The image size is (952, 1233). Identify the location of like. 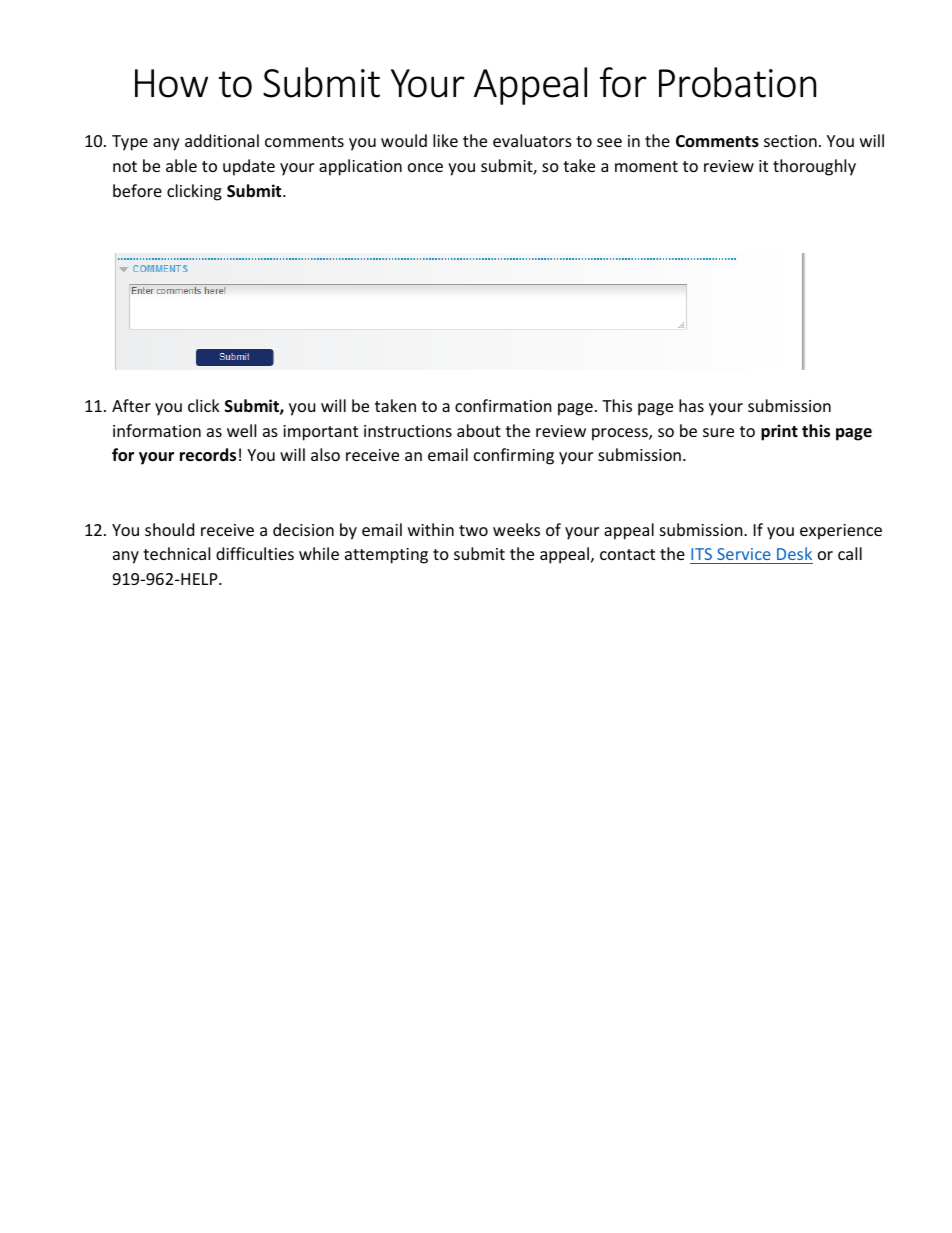
(445, 140).
